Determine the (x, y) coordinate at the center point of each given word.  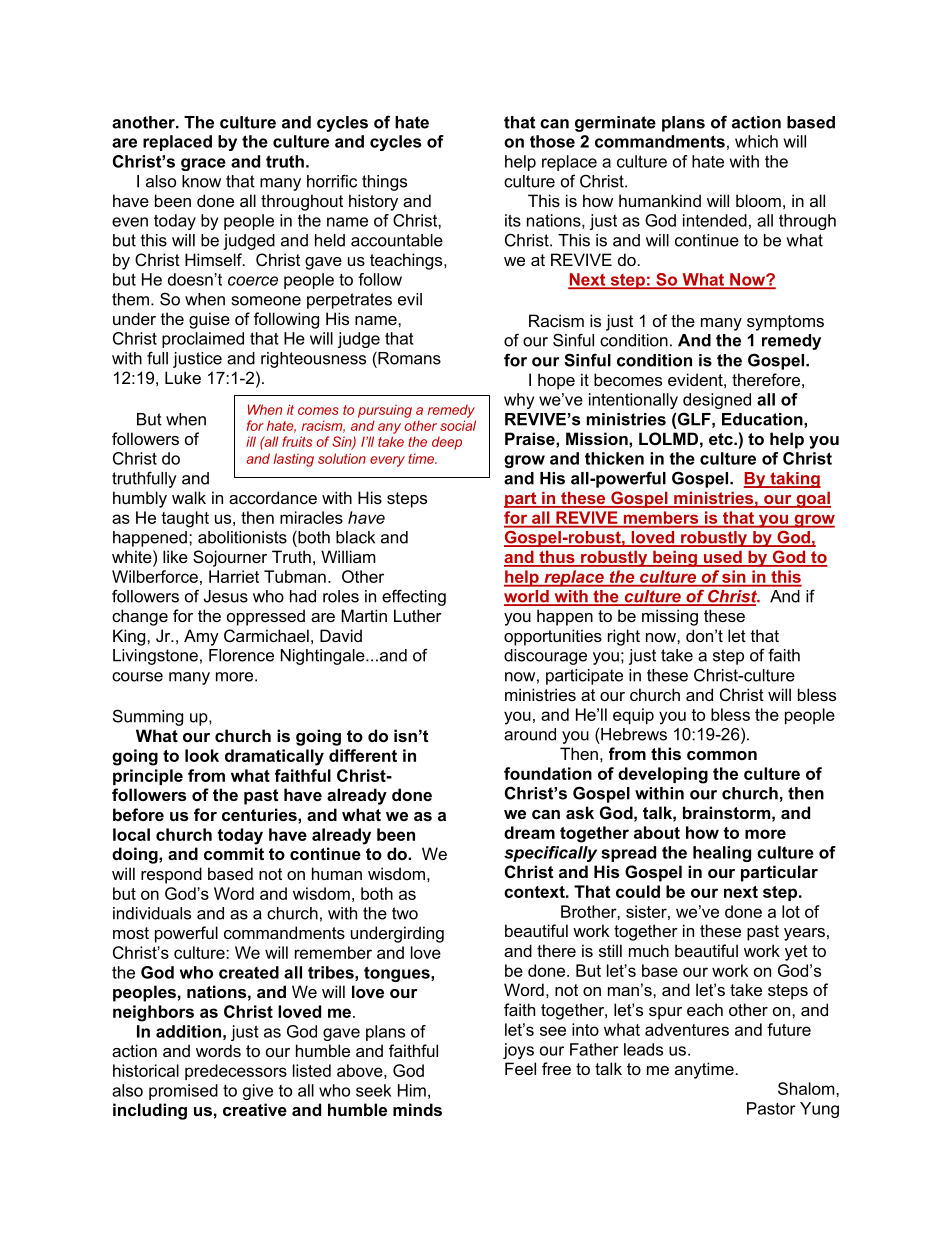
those (552, 141)
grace (203, 164)
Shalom (807, 1088)
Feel (520, 1068)
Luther (418, 615)
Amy (201, 637)
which (756, 141)
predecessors (236, 1072)
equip (633, 716)
